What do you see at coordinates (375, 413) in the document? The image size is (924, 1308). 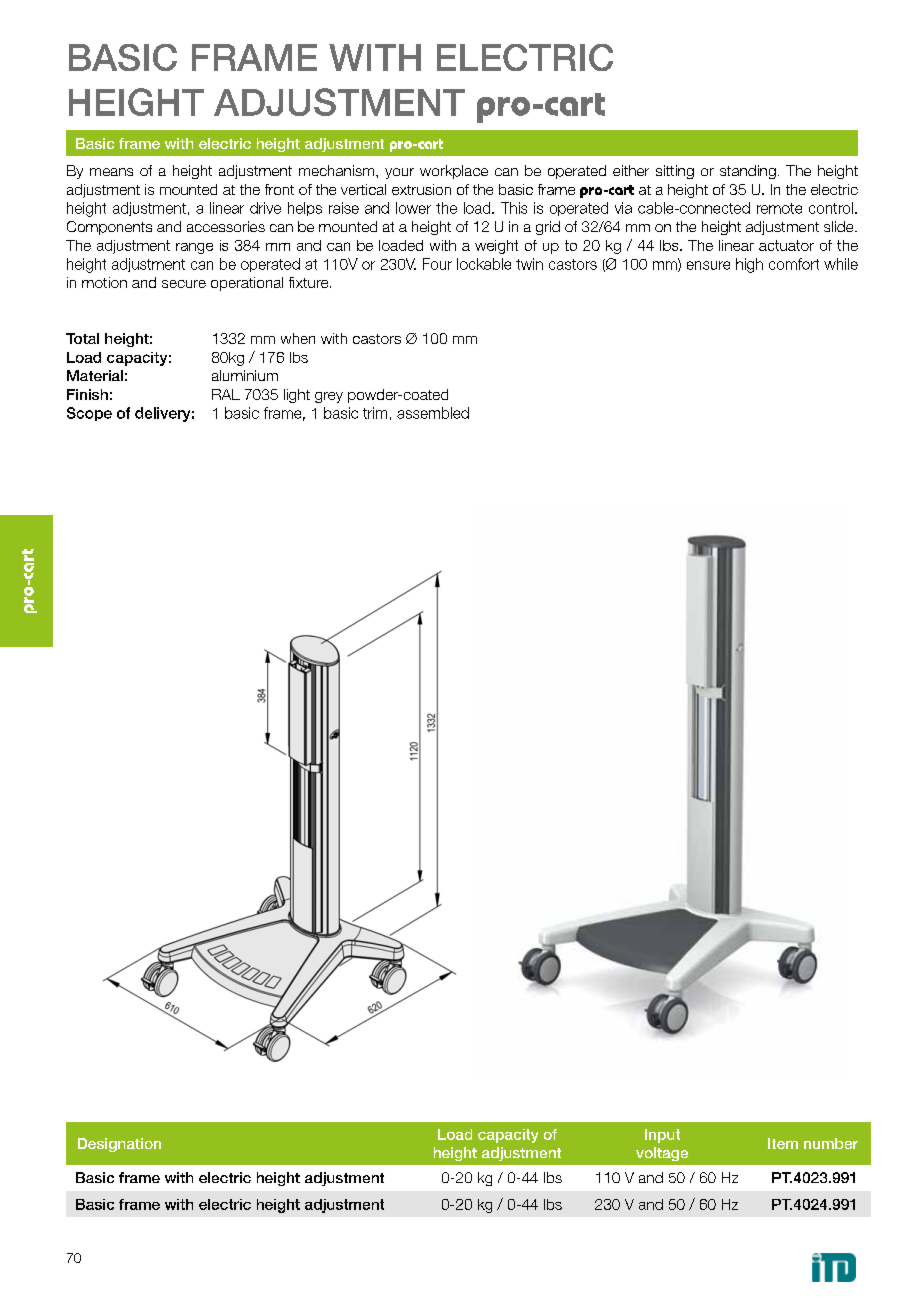 I see `trim` at bounding box center [375, 413].
